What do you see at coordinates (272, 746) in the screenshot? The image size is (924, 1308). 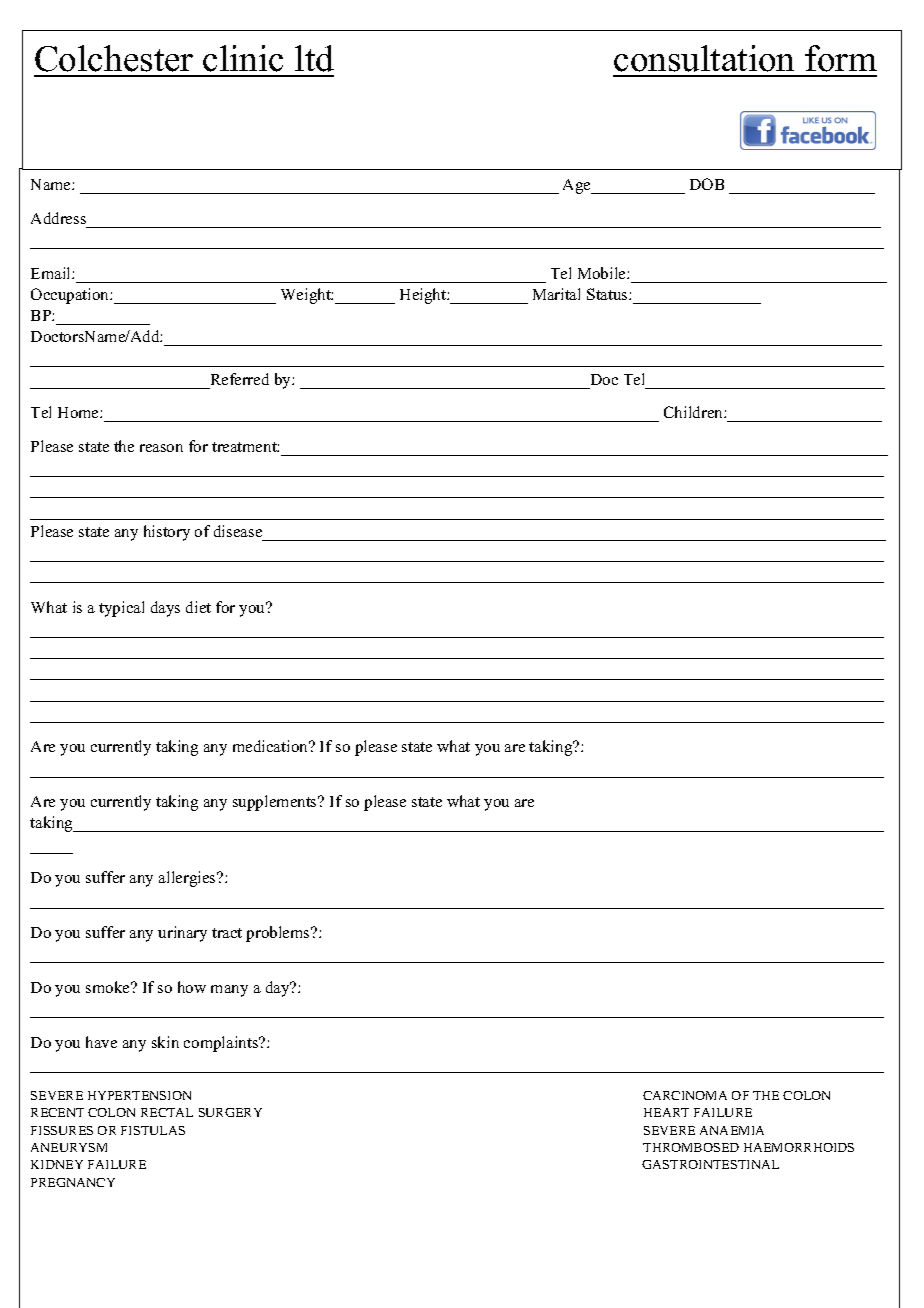 I see `medication` at bounding box center [272, 746].
